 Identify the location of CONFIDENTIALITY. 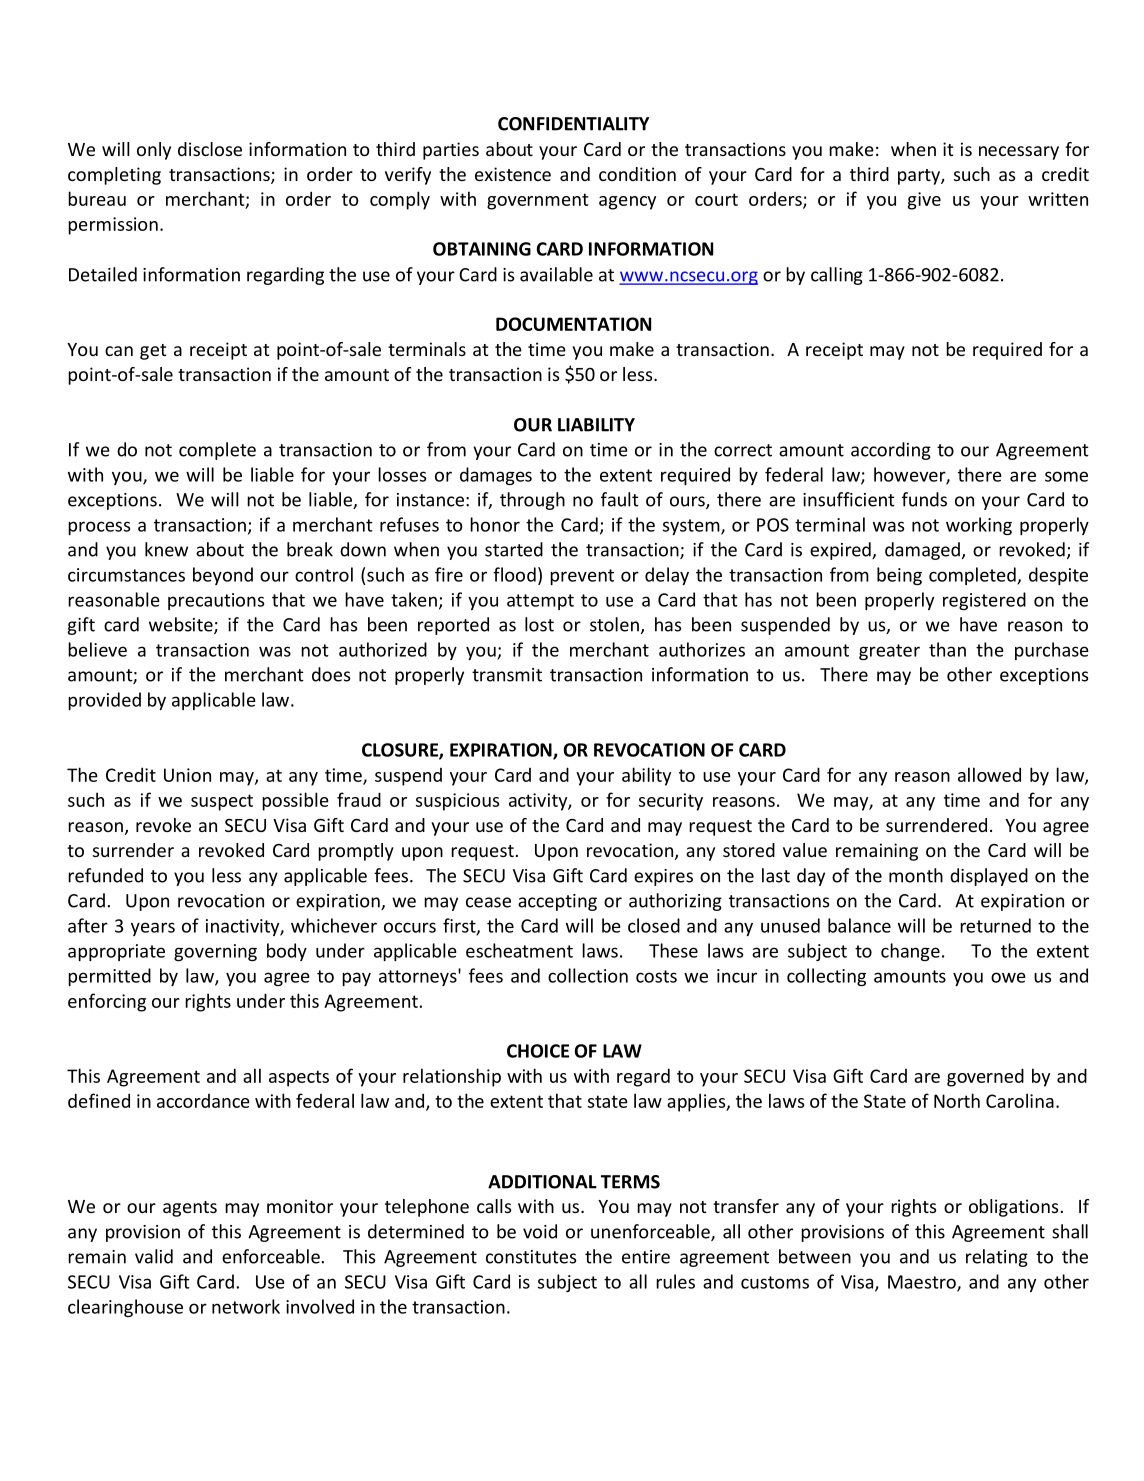
(573, 124).
